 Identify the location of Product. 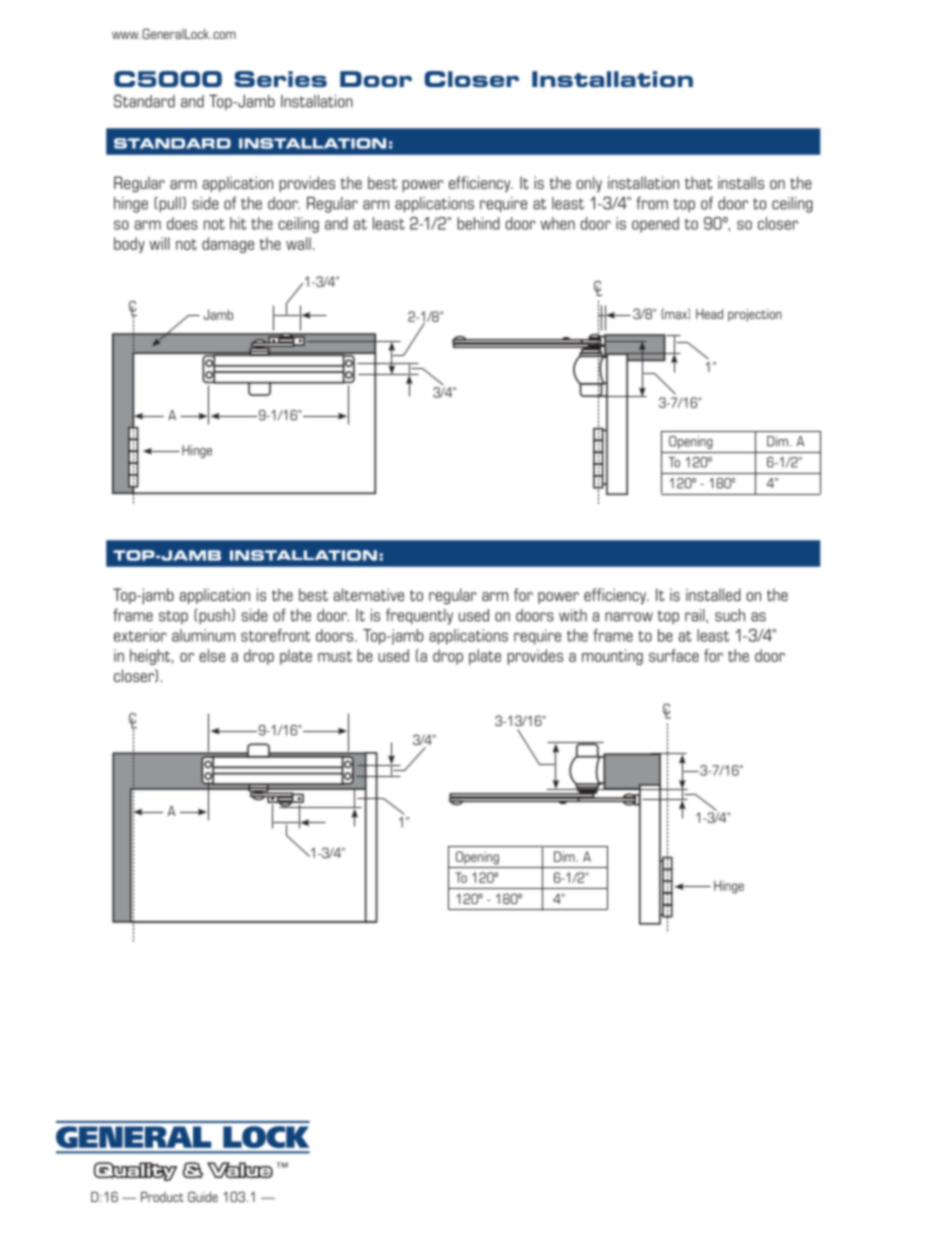
(162, 1197).
